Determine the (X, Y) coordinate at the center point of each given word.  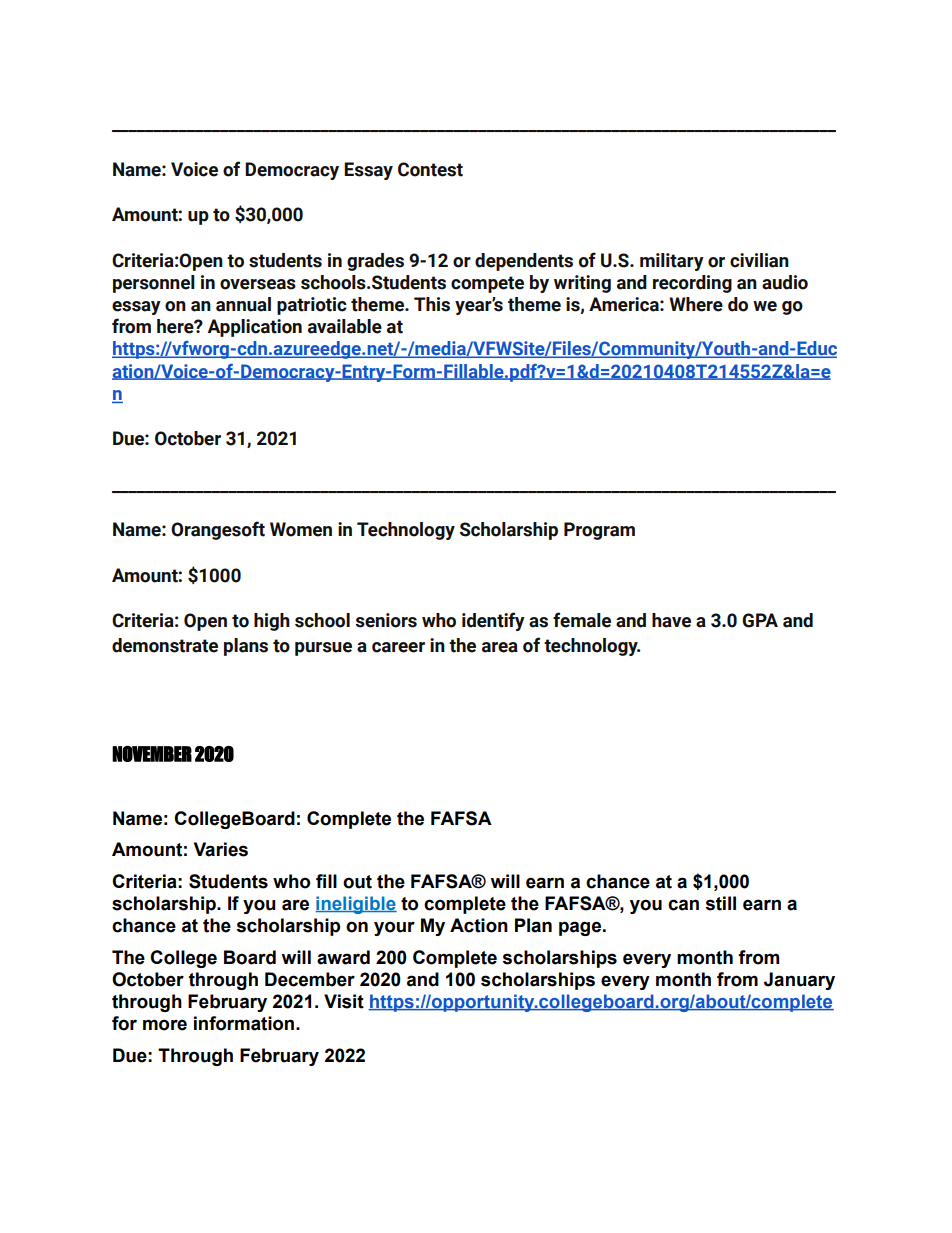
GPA (760, 620)
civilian (759, 260)
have (671, 620)
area (500, 647)
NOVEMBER (152, 754)
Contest (430, 169)
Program (599, 531)
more (165, 1025)
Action (479, 925)
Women (301, 529)
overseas (258, 284)
